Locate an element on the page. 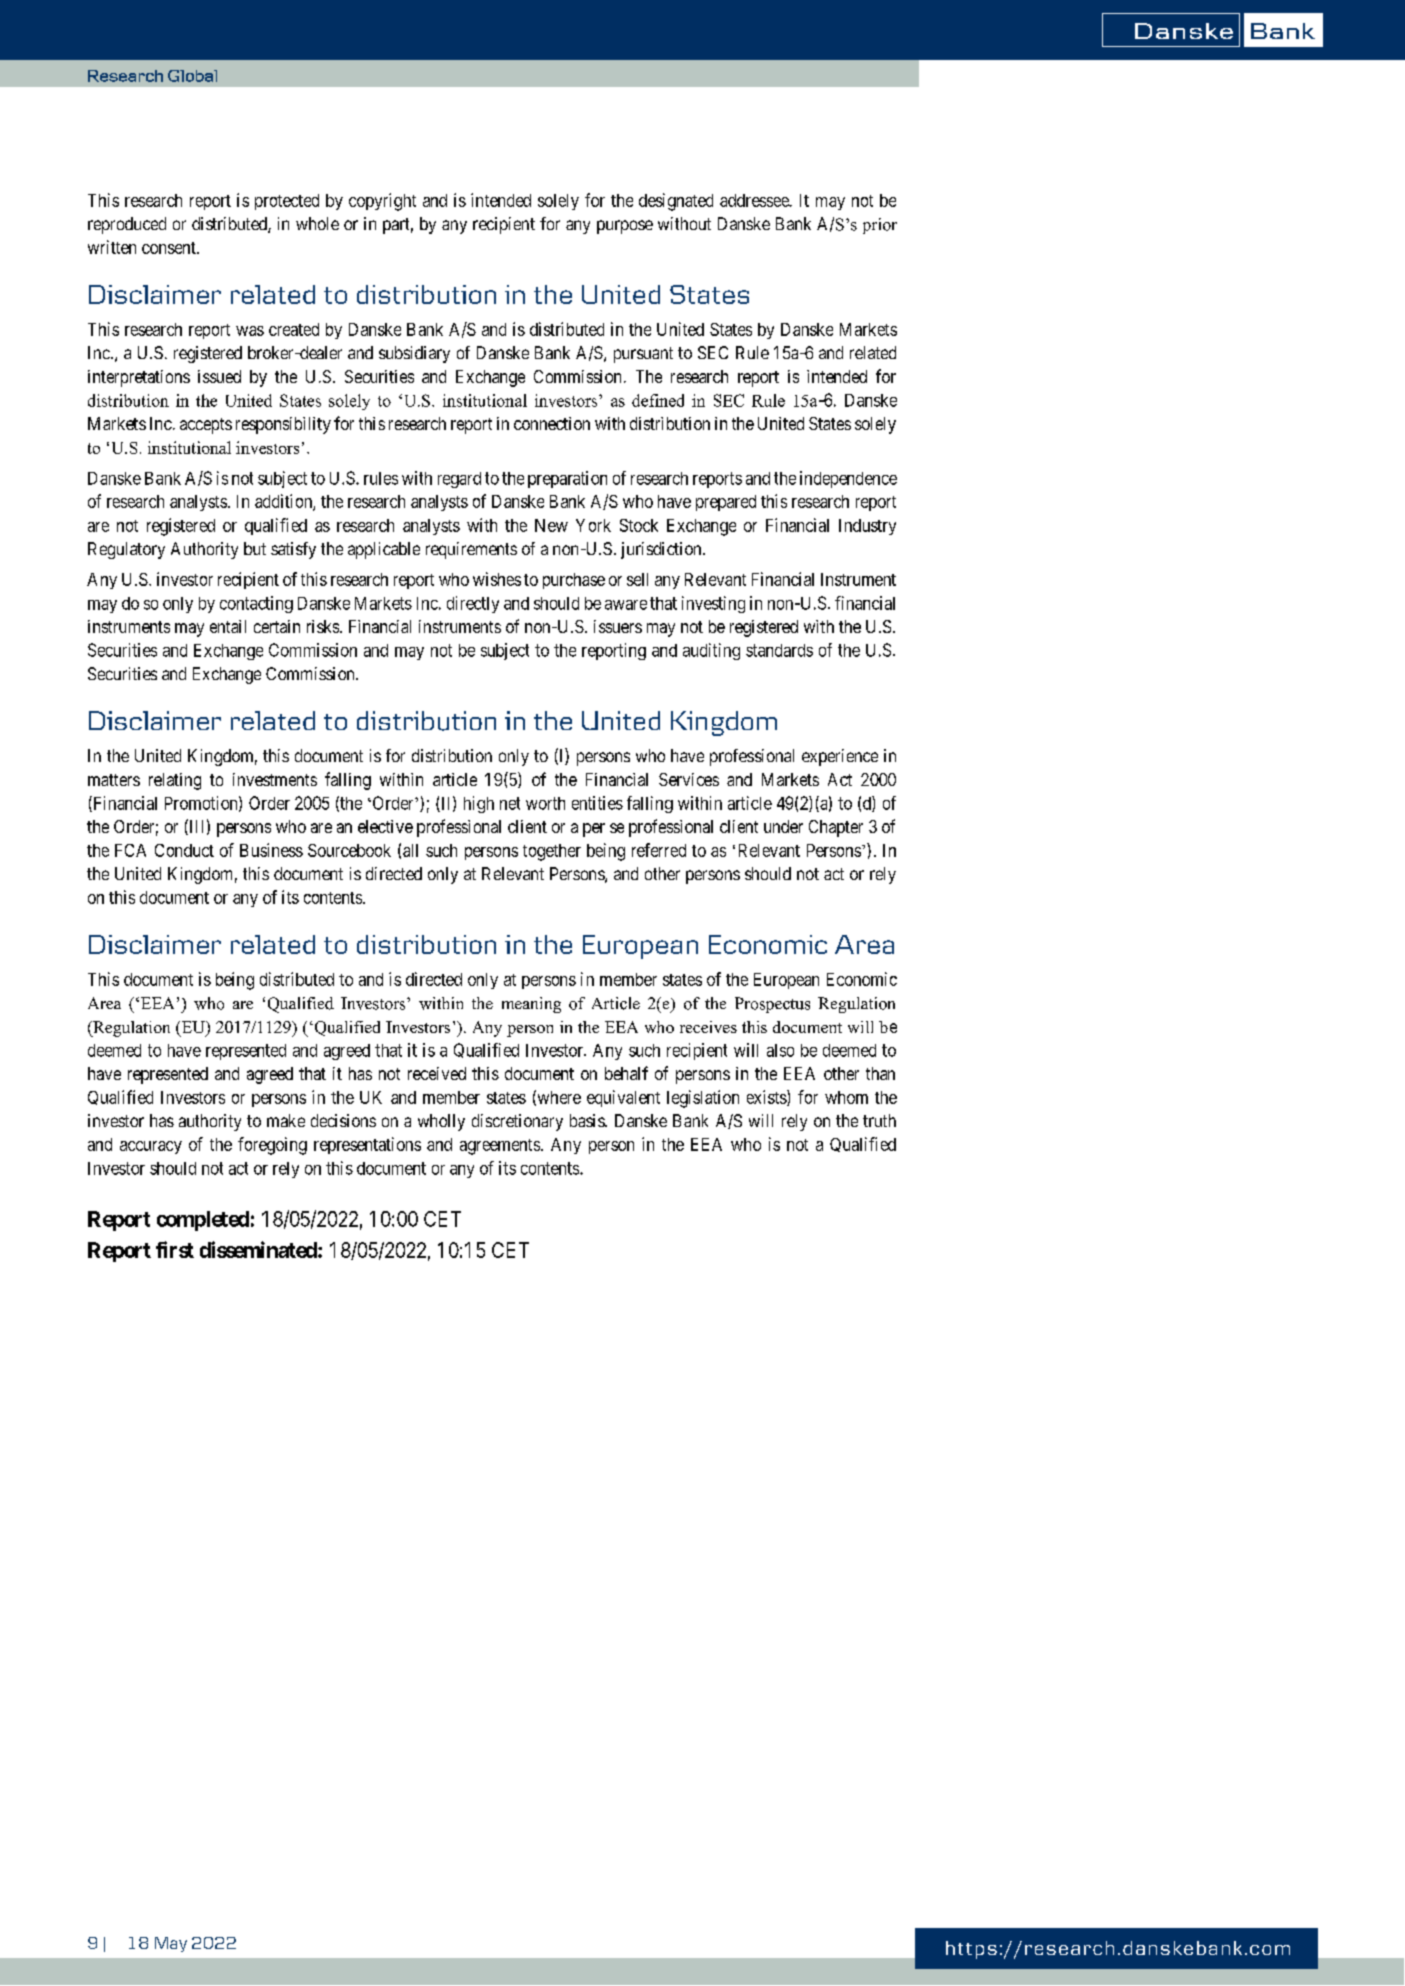 The image size is (1405, 1986). copyright is located at coordinates (382, 202).
